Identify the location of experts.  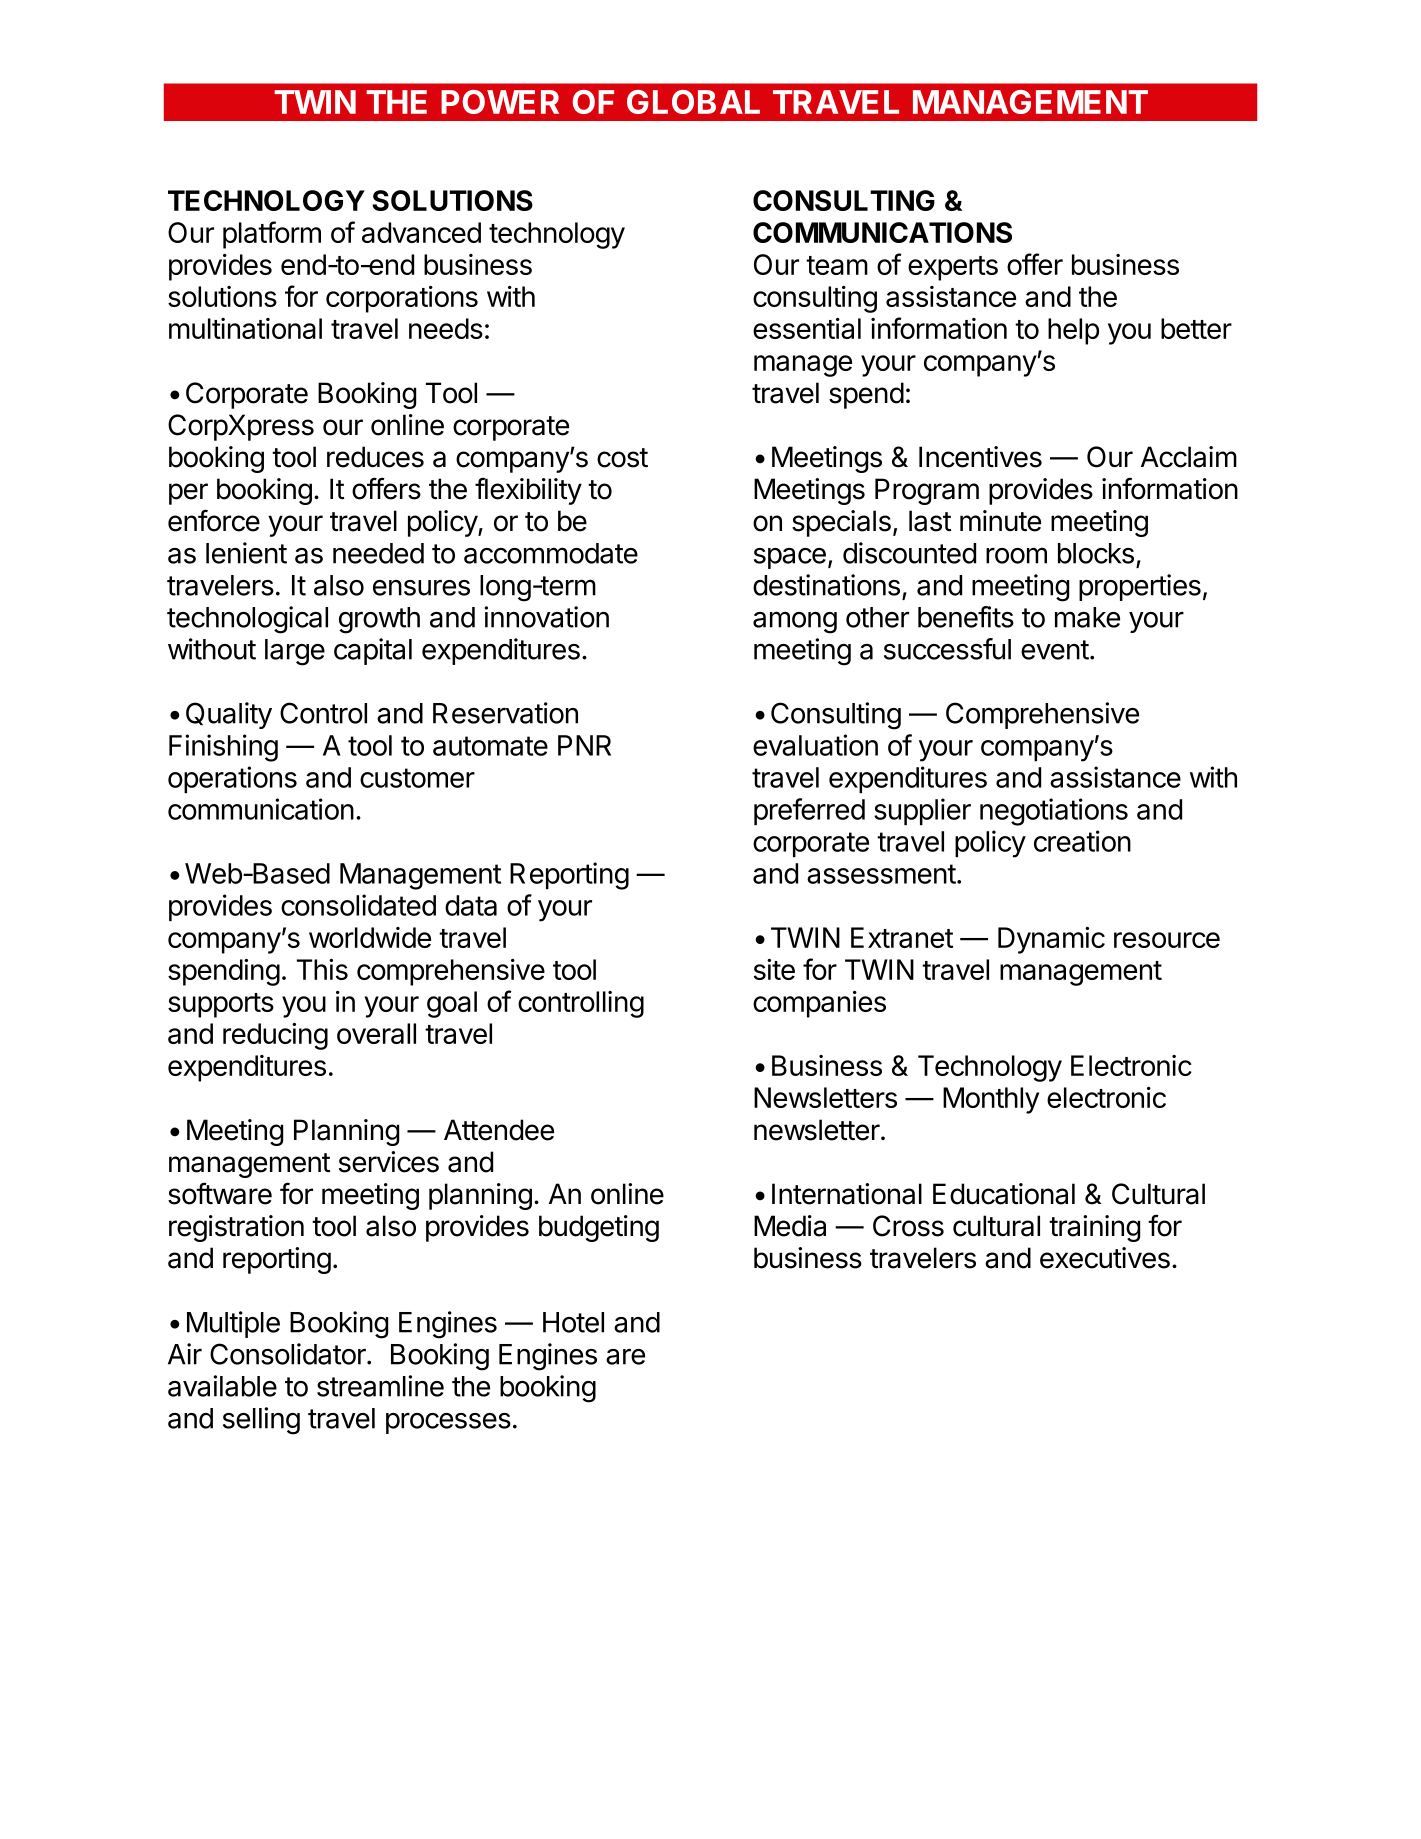
(953, 268).
